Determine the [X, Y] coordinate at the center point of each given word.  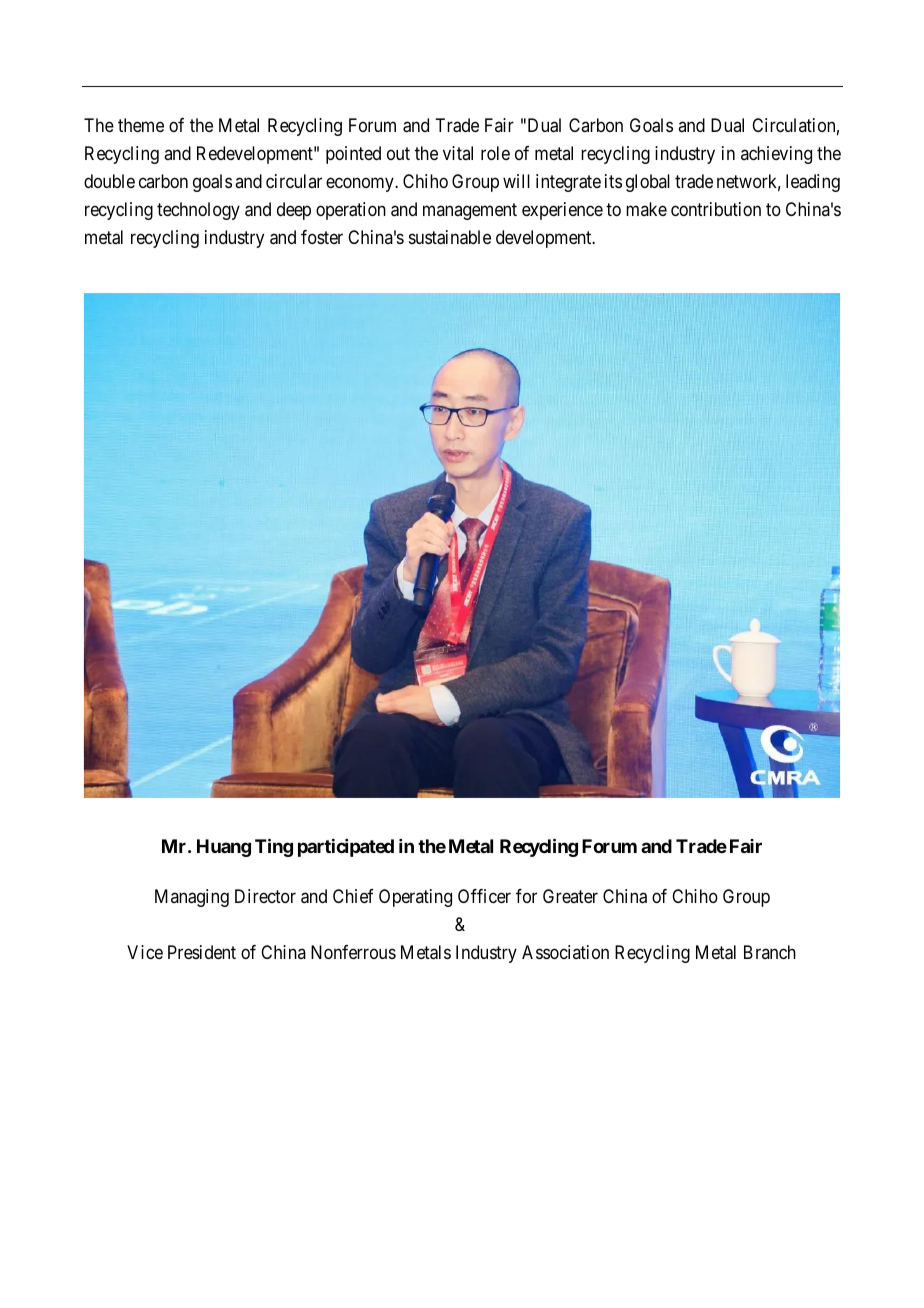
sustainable [450, 237]
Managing [192, 898]
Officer [484, 896]
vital [458, 153]
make [646, 209]
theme [141, 125]
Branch [770, 952]
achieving [776, 155]
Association [565, 952]
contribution [716, 209]
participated [346, 848]
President [202, 952]
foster [322, 237]
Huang [224, 848]
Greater [570, 896]
